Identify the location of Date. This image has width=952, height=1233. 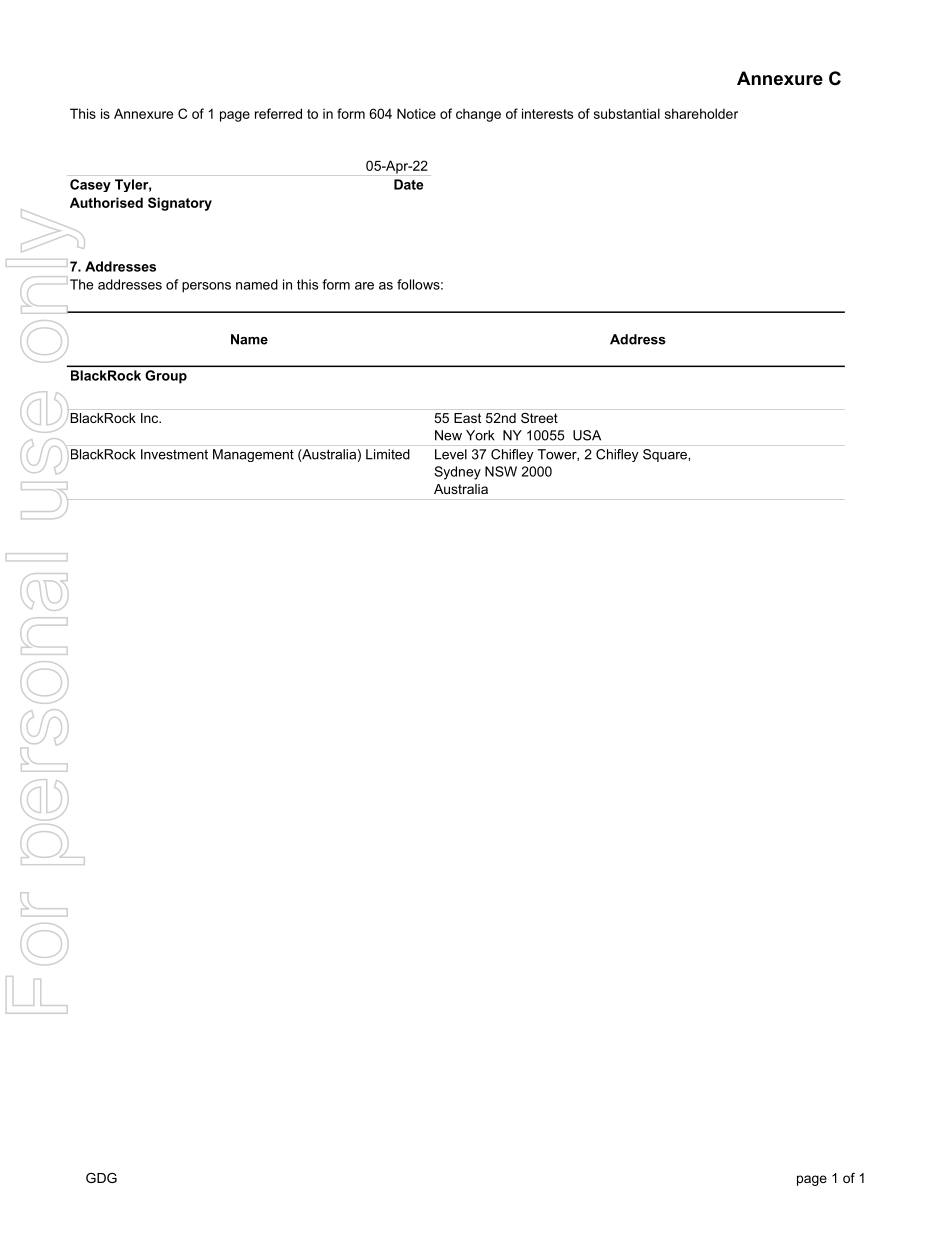
(408, 184).
